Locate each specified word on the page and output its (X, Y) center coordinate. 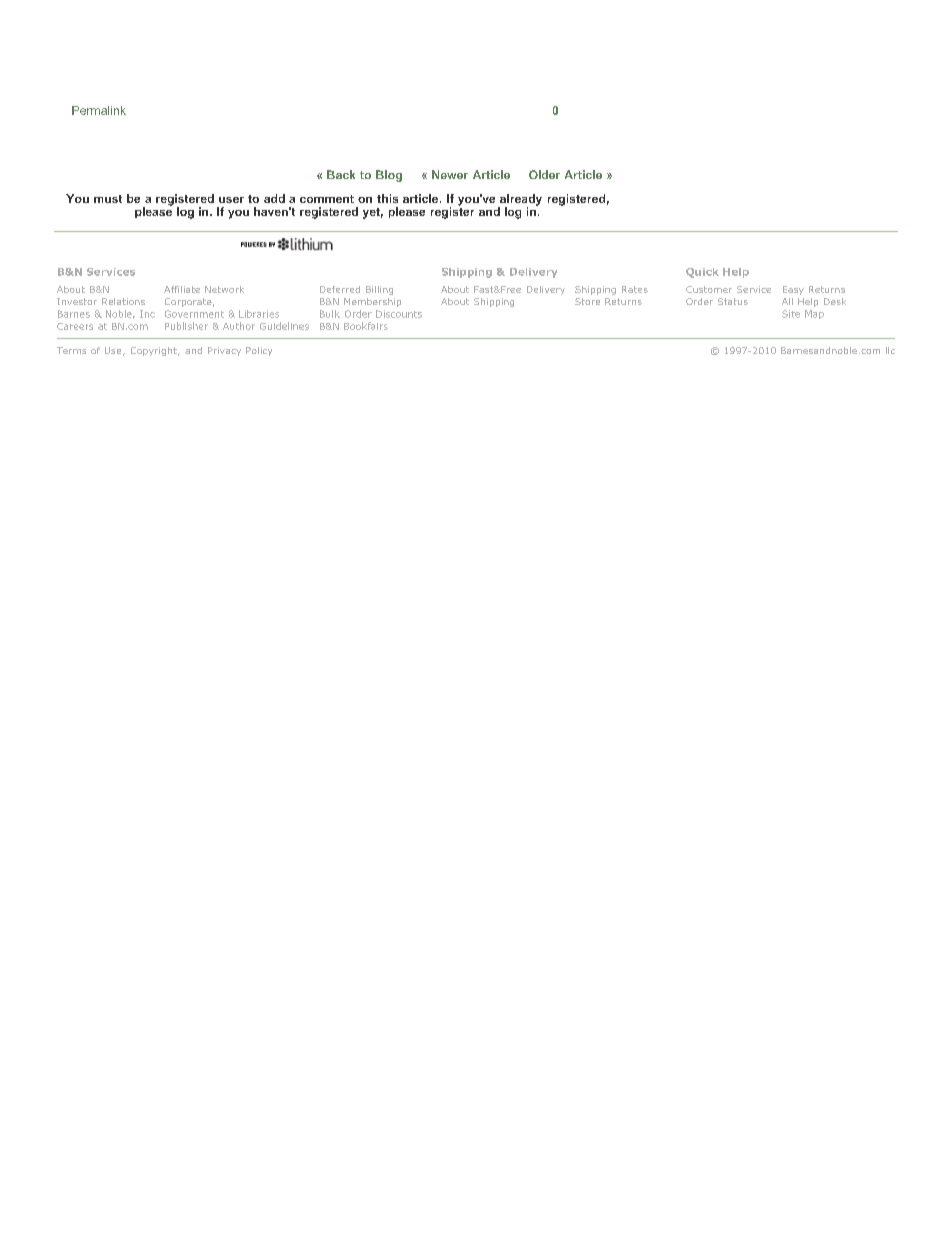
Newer (450, 174)
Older (544, 174)
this (387, 198)
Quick (702, 273)
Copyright (155, 351)
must (108, 199)
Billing (379, 290)
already (520, 201)
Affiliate (182, 289)
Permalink (99, 110)
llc (890, 350)
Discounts (399, 314)
